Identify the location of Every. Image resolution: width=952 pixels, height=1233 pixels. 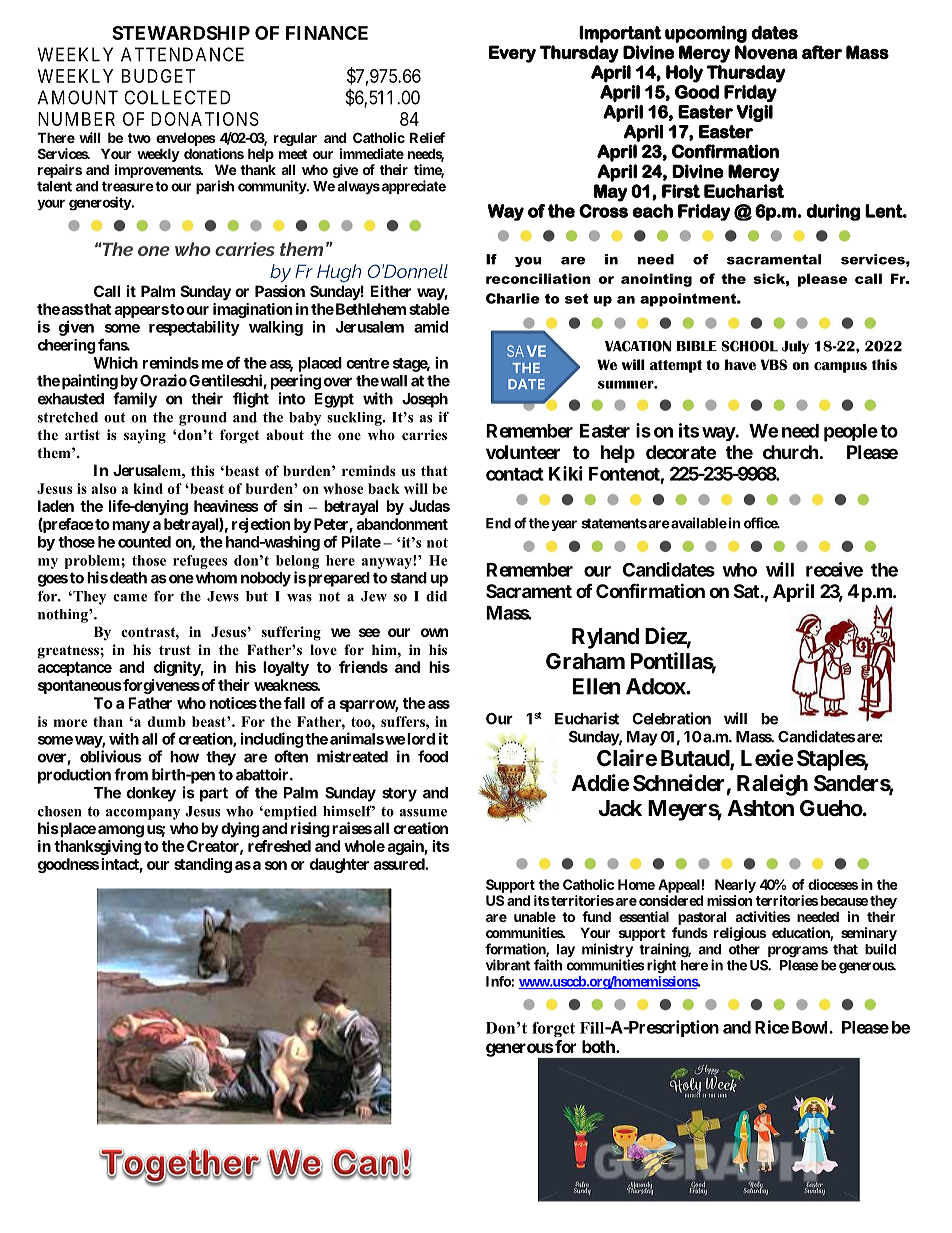
(512, 54).
